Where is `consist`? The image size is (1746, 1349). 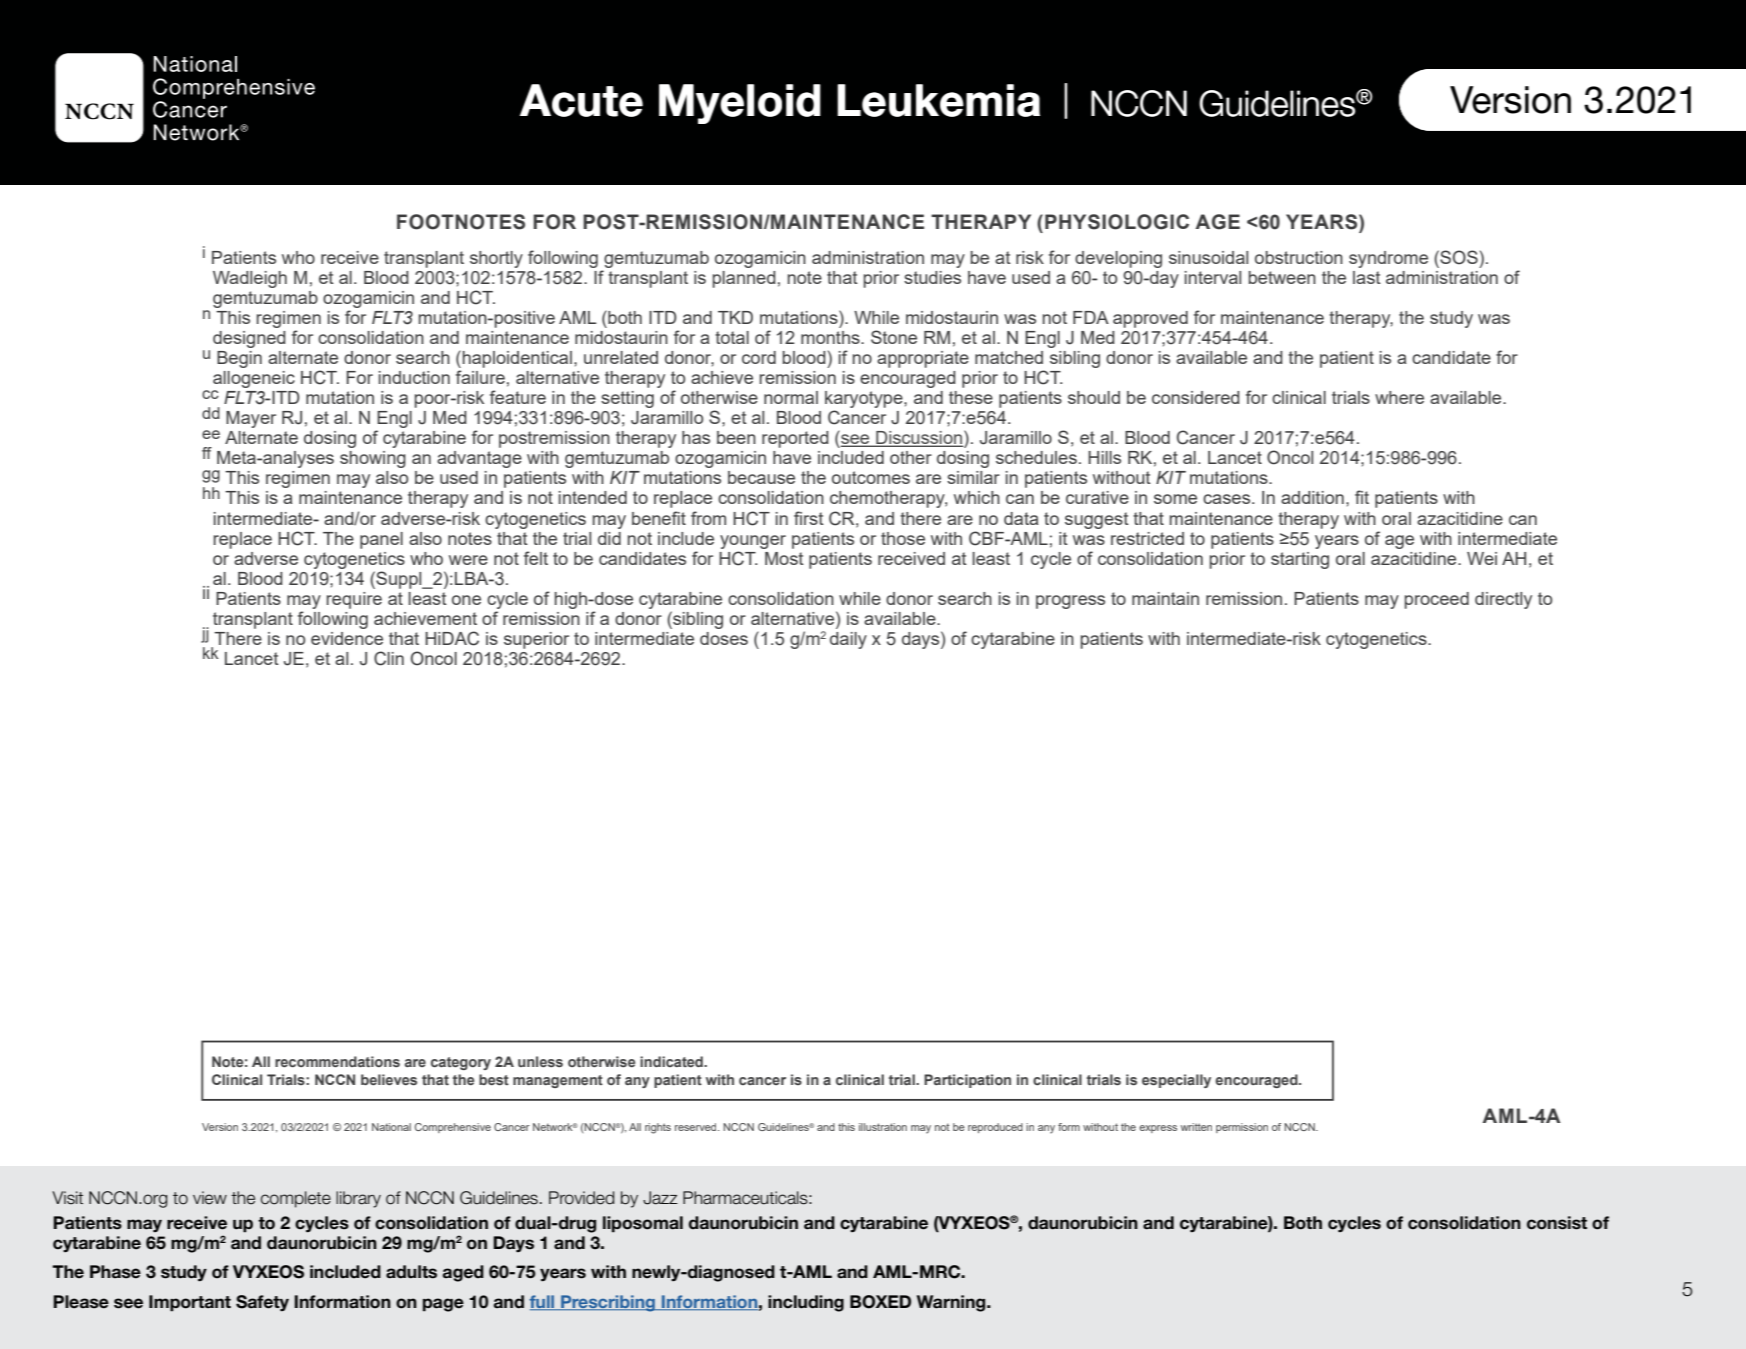 consist is located at coordinates (1557, 1223).
